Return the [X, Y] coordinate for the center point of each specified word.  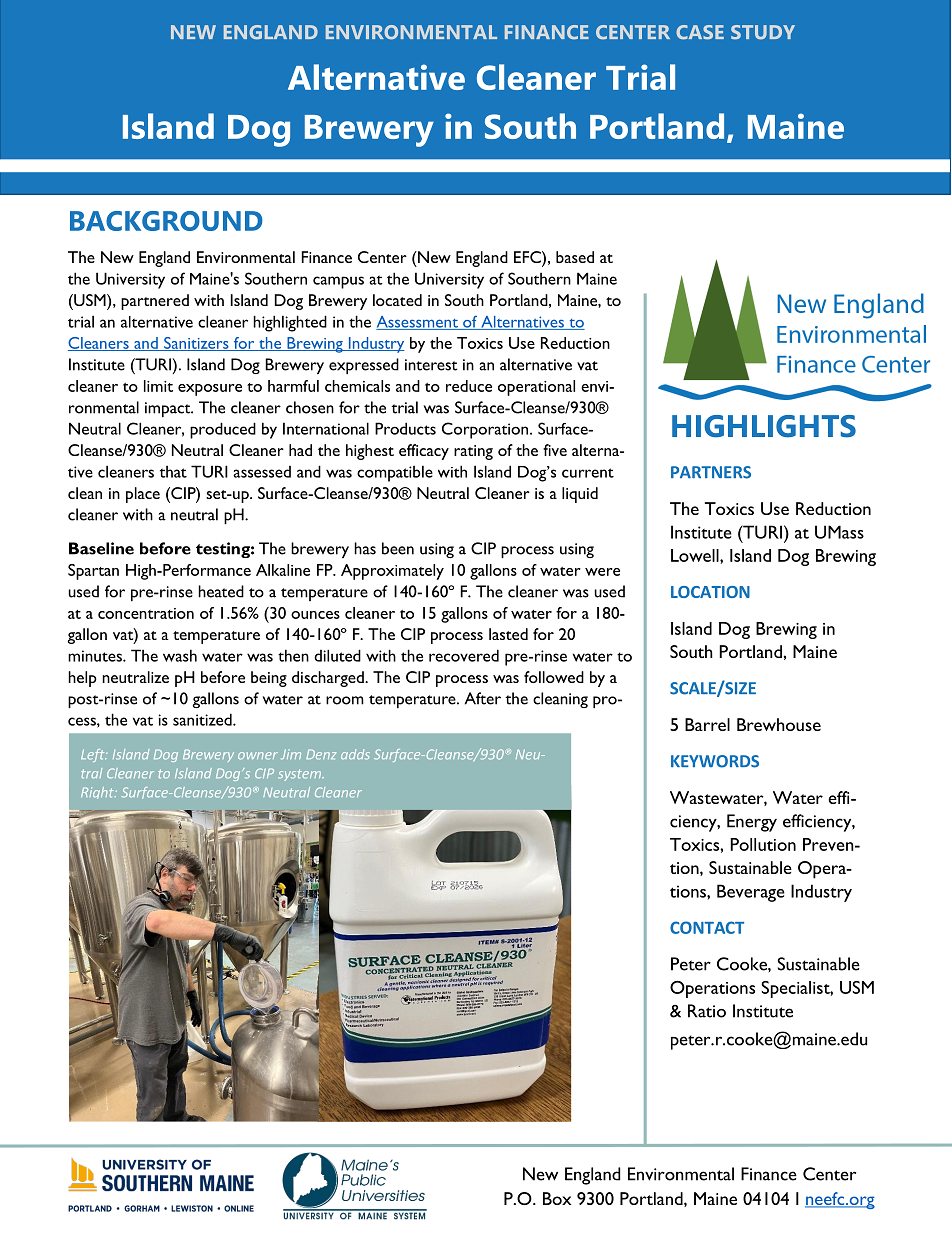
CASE [700, 32]
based [575, 257]
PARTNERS [711, 472]
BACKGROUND [166, 221]
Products [405, 428]
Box [557, 1198]
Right [98, 793]
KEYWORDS [715, 761]
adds [355, 754]
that [173, 472]
